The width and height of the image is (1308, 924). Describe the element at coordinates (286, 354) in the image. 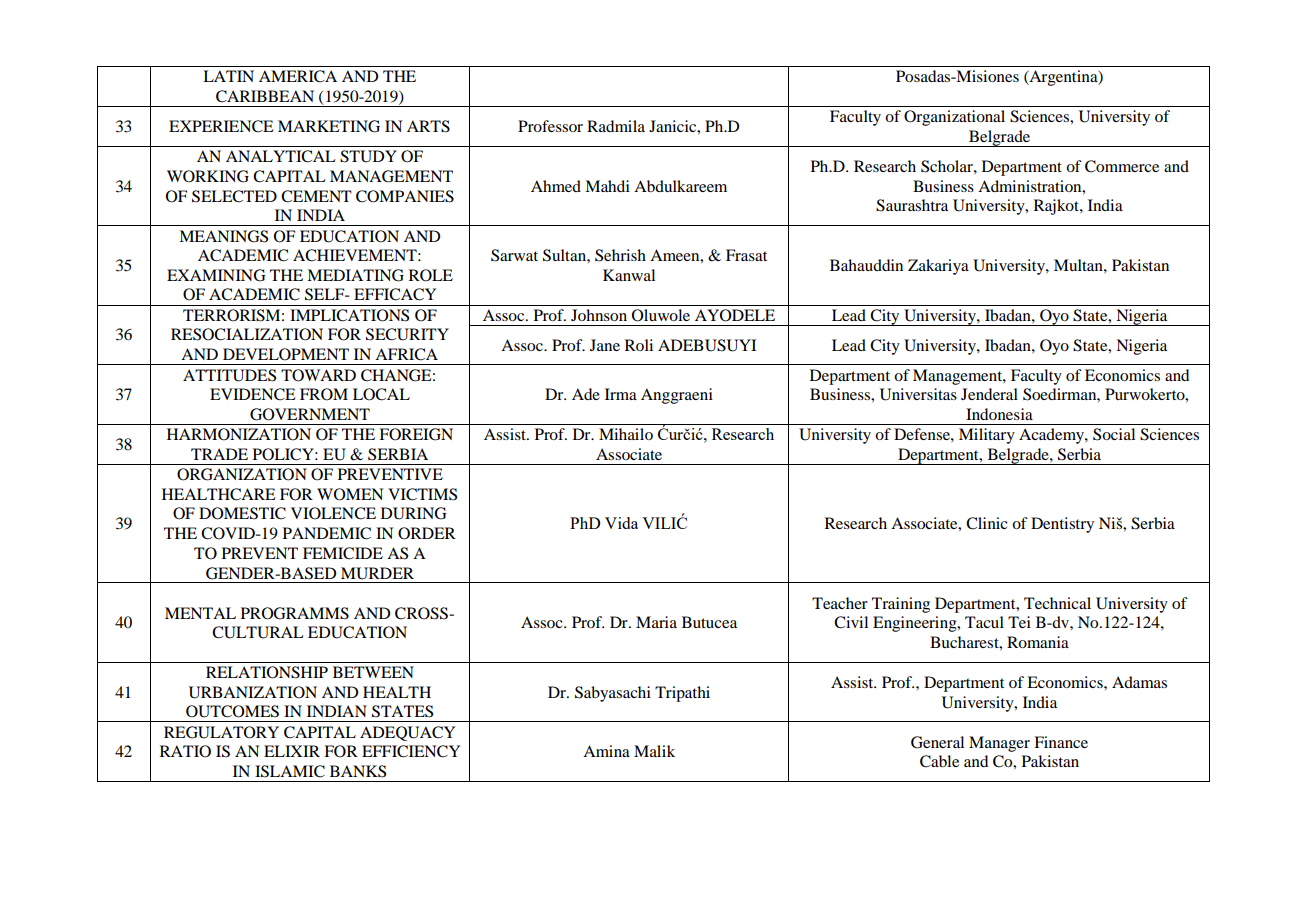

I see `DEVELOPMENT` at that location.
